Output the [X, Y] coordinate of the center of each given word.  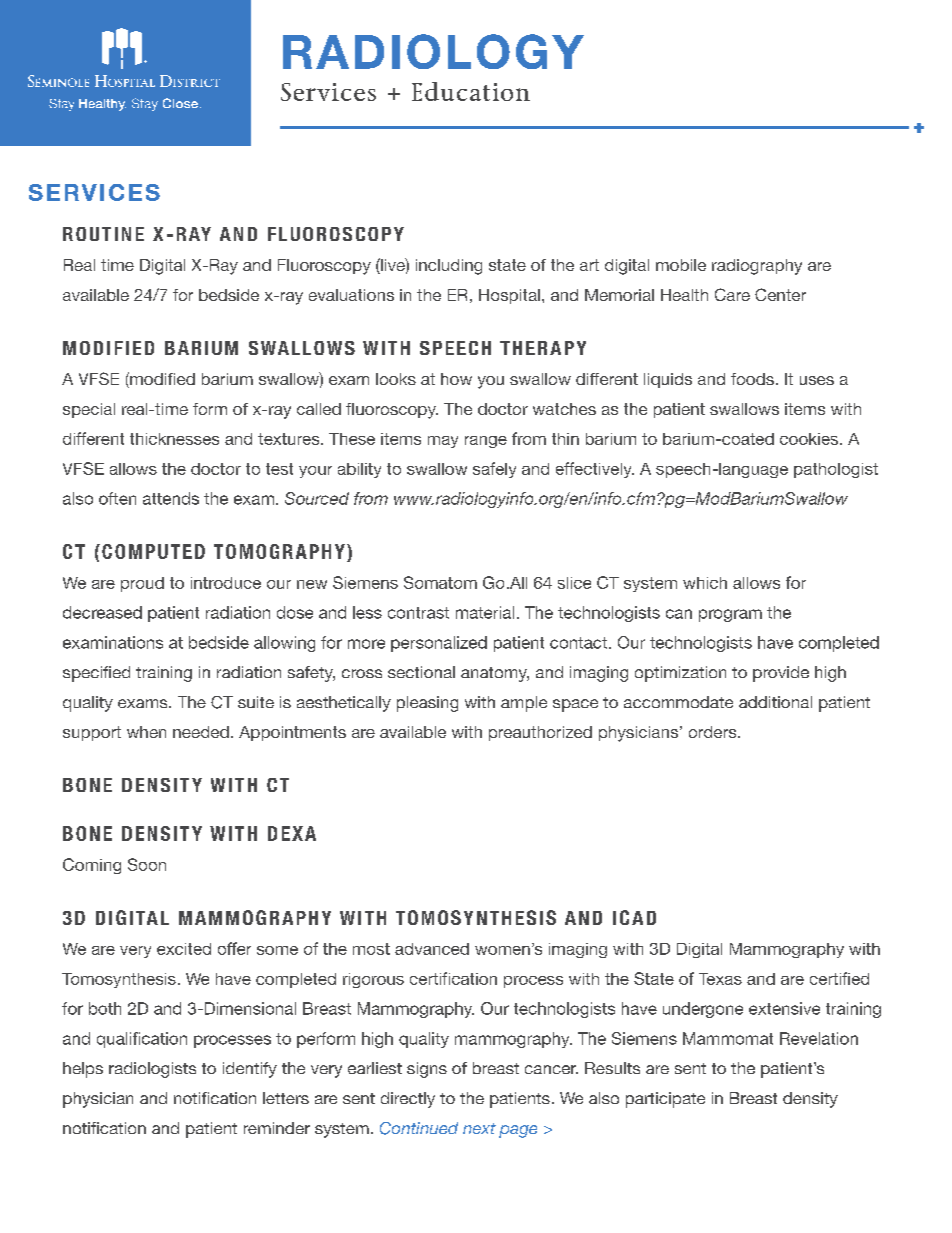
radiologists [152, 1070]
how [456, 379]
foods [752, 379]
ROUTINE [103, 234]
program [730, 615]
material [485, 612]
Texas [720, 979]
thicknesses [174, 439]
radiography [757, 267]
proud [142, 584]
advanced [432, 949]
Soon [147, 864]
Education [471, 91]
